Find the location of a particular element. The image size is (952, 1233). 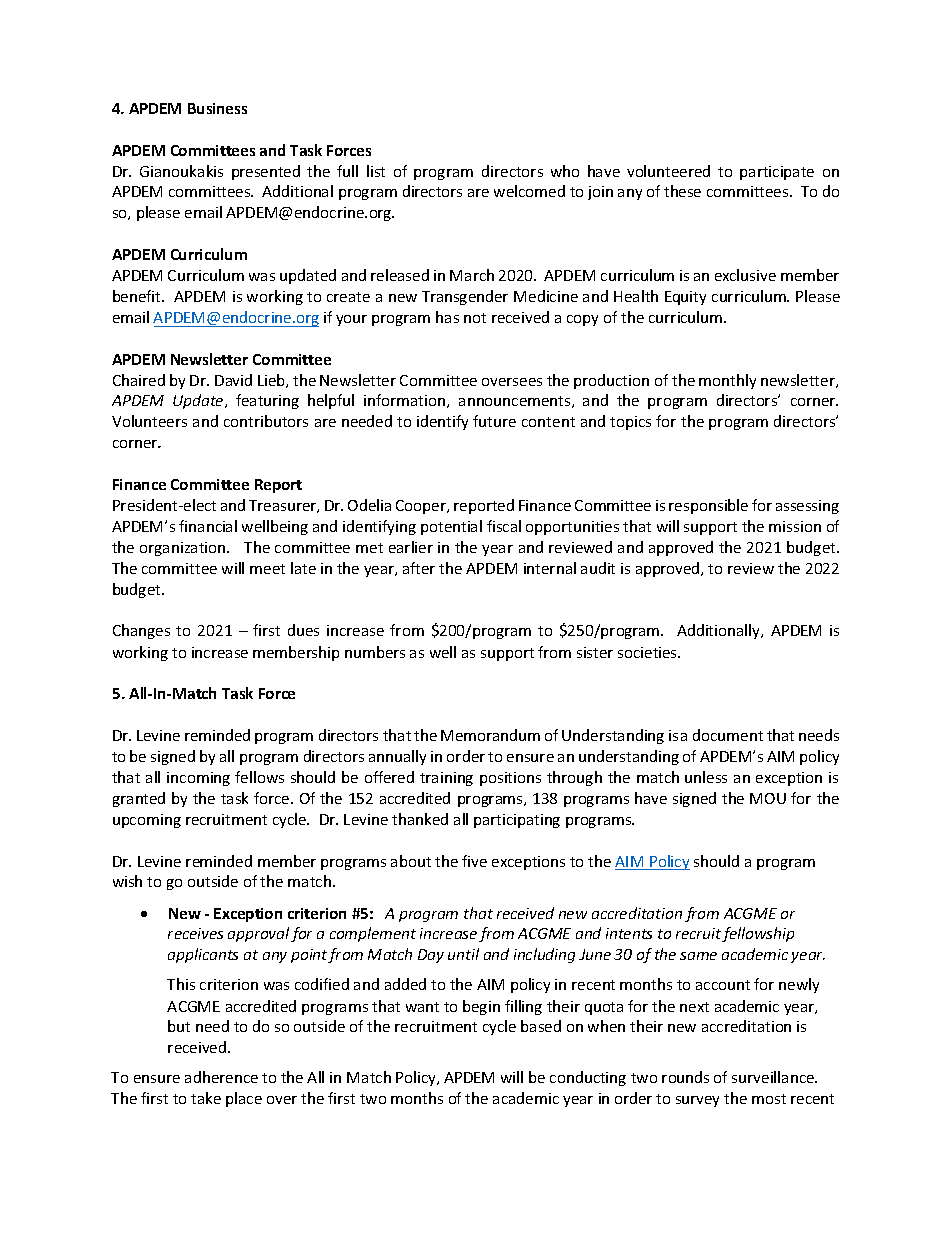

begin is located at coordinates (481, 1007).
